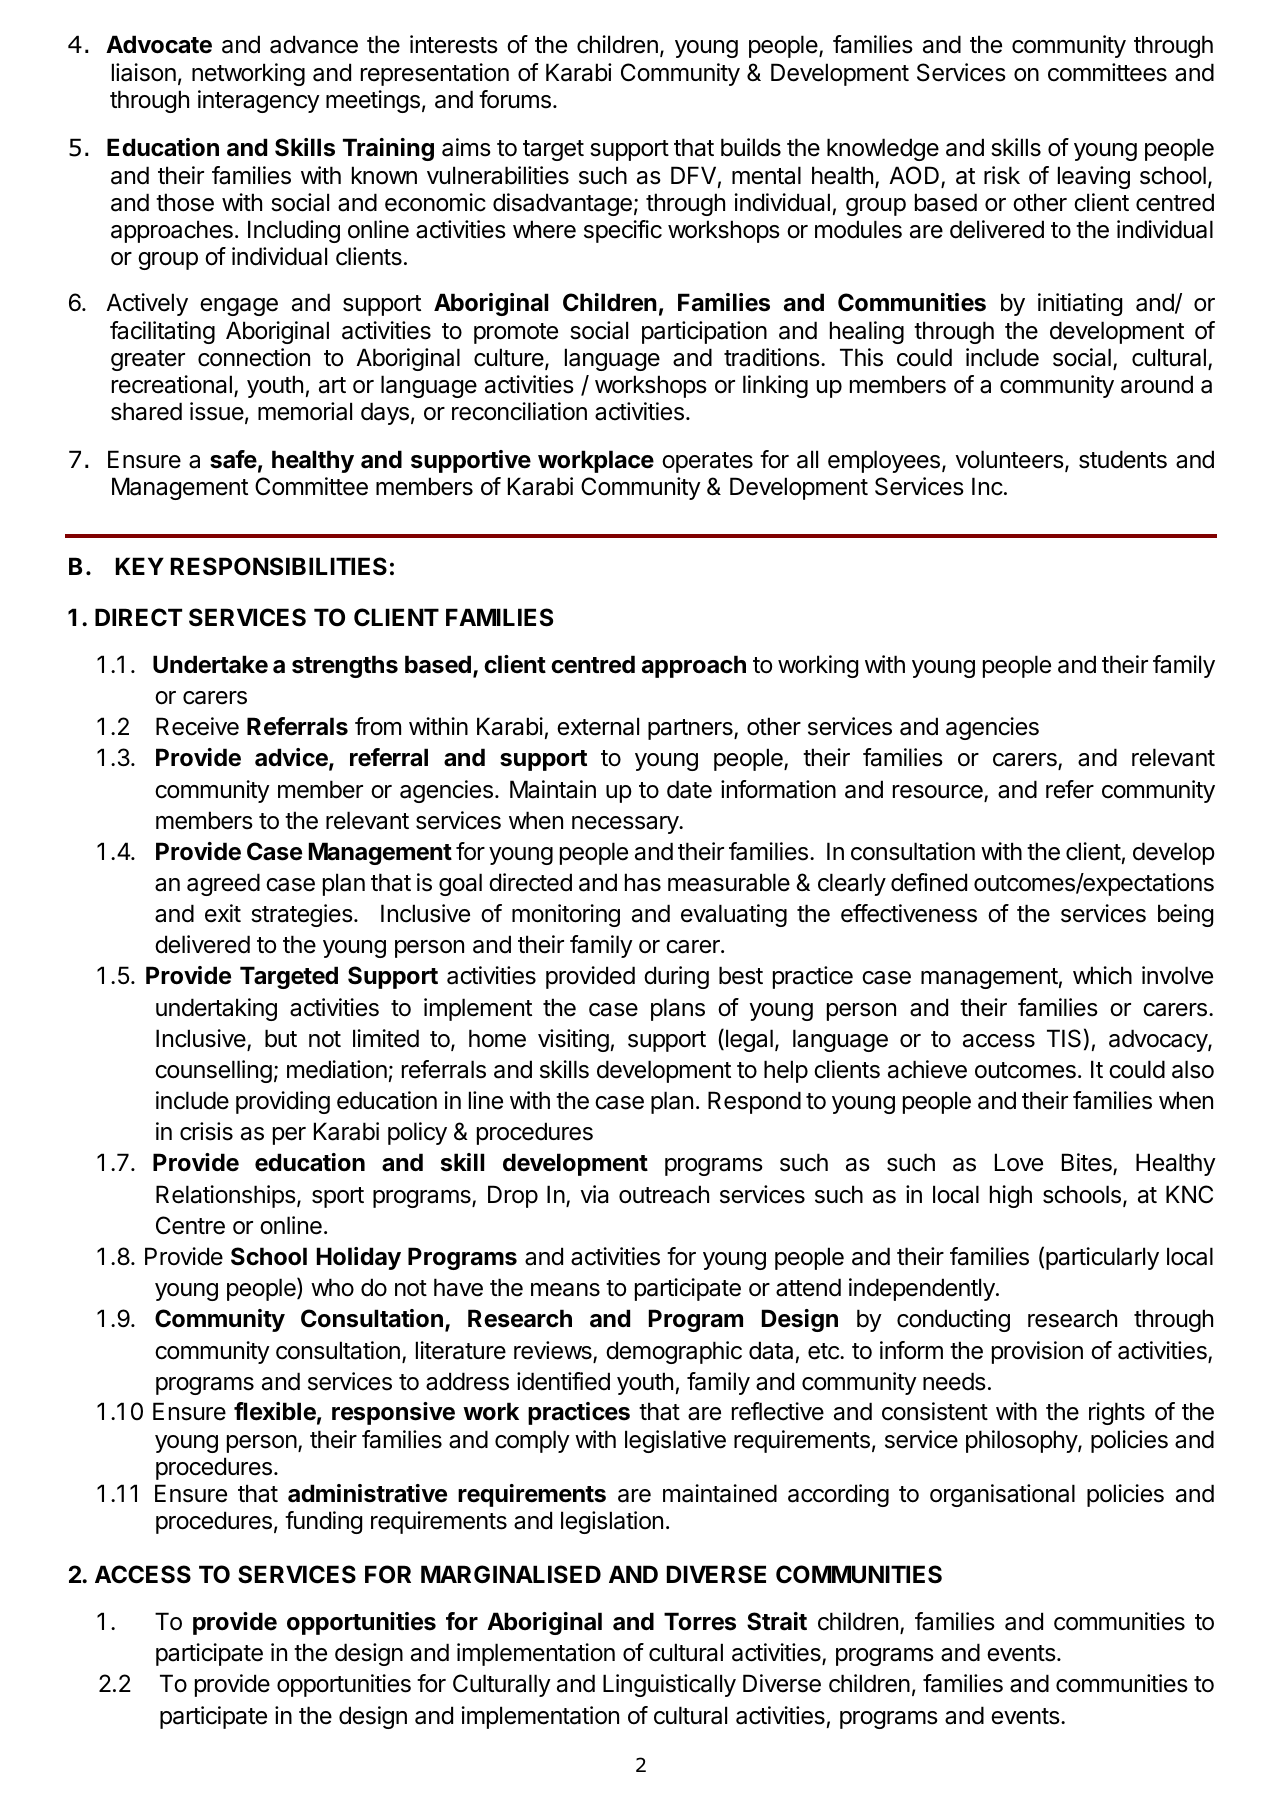 The height and width of the image is (1803, 1275). I want to click on funding, so click(323, 1522).
